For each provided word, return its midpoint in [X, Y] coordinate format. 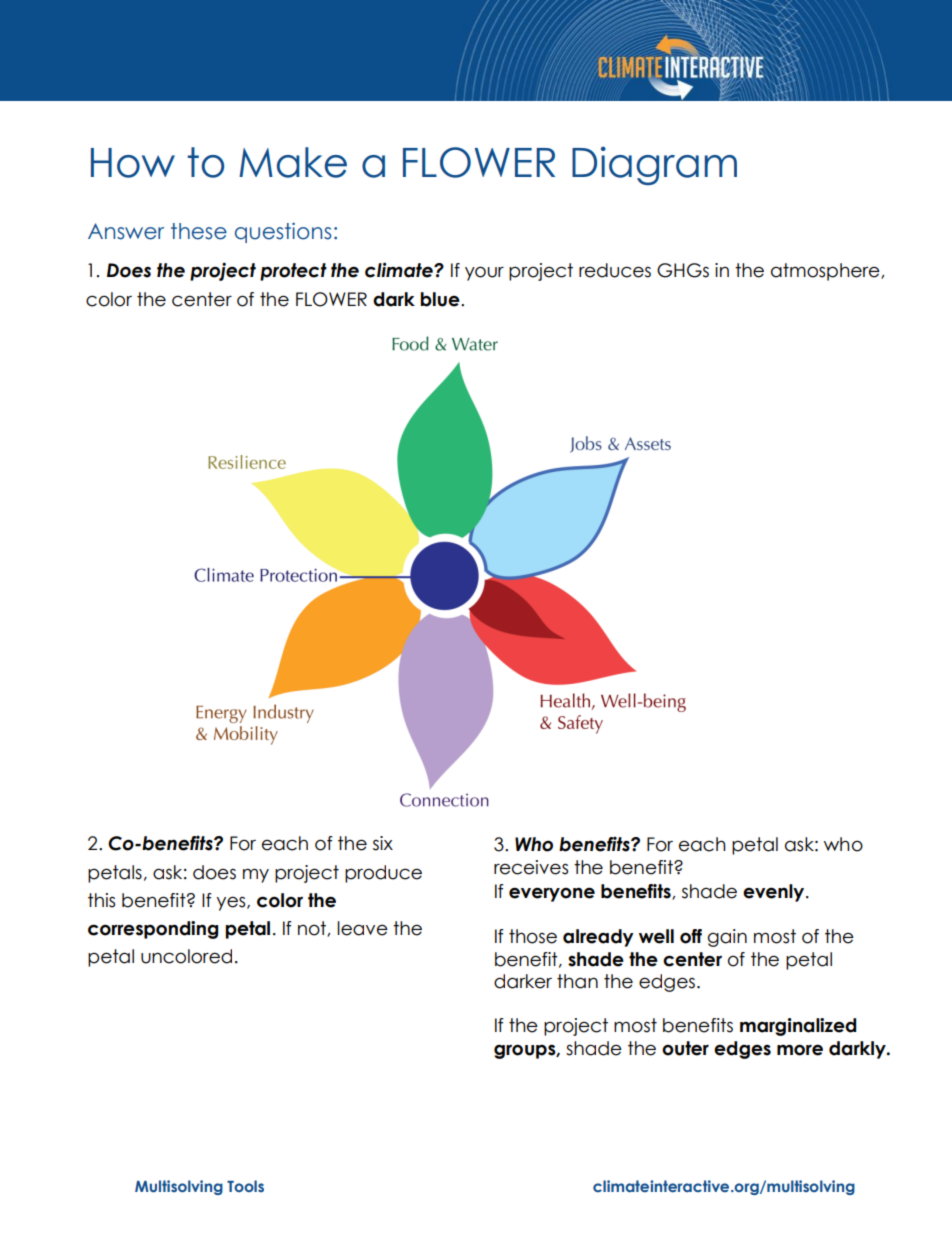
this [101, 900]
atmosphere [826, 272]
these [199, 231]
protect [293, 272]
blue [441, 299]
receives [531, 867]
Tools [245, 1186]
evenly [775, 893]
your [484, 273]
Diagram [654, 165]
